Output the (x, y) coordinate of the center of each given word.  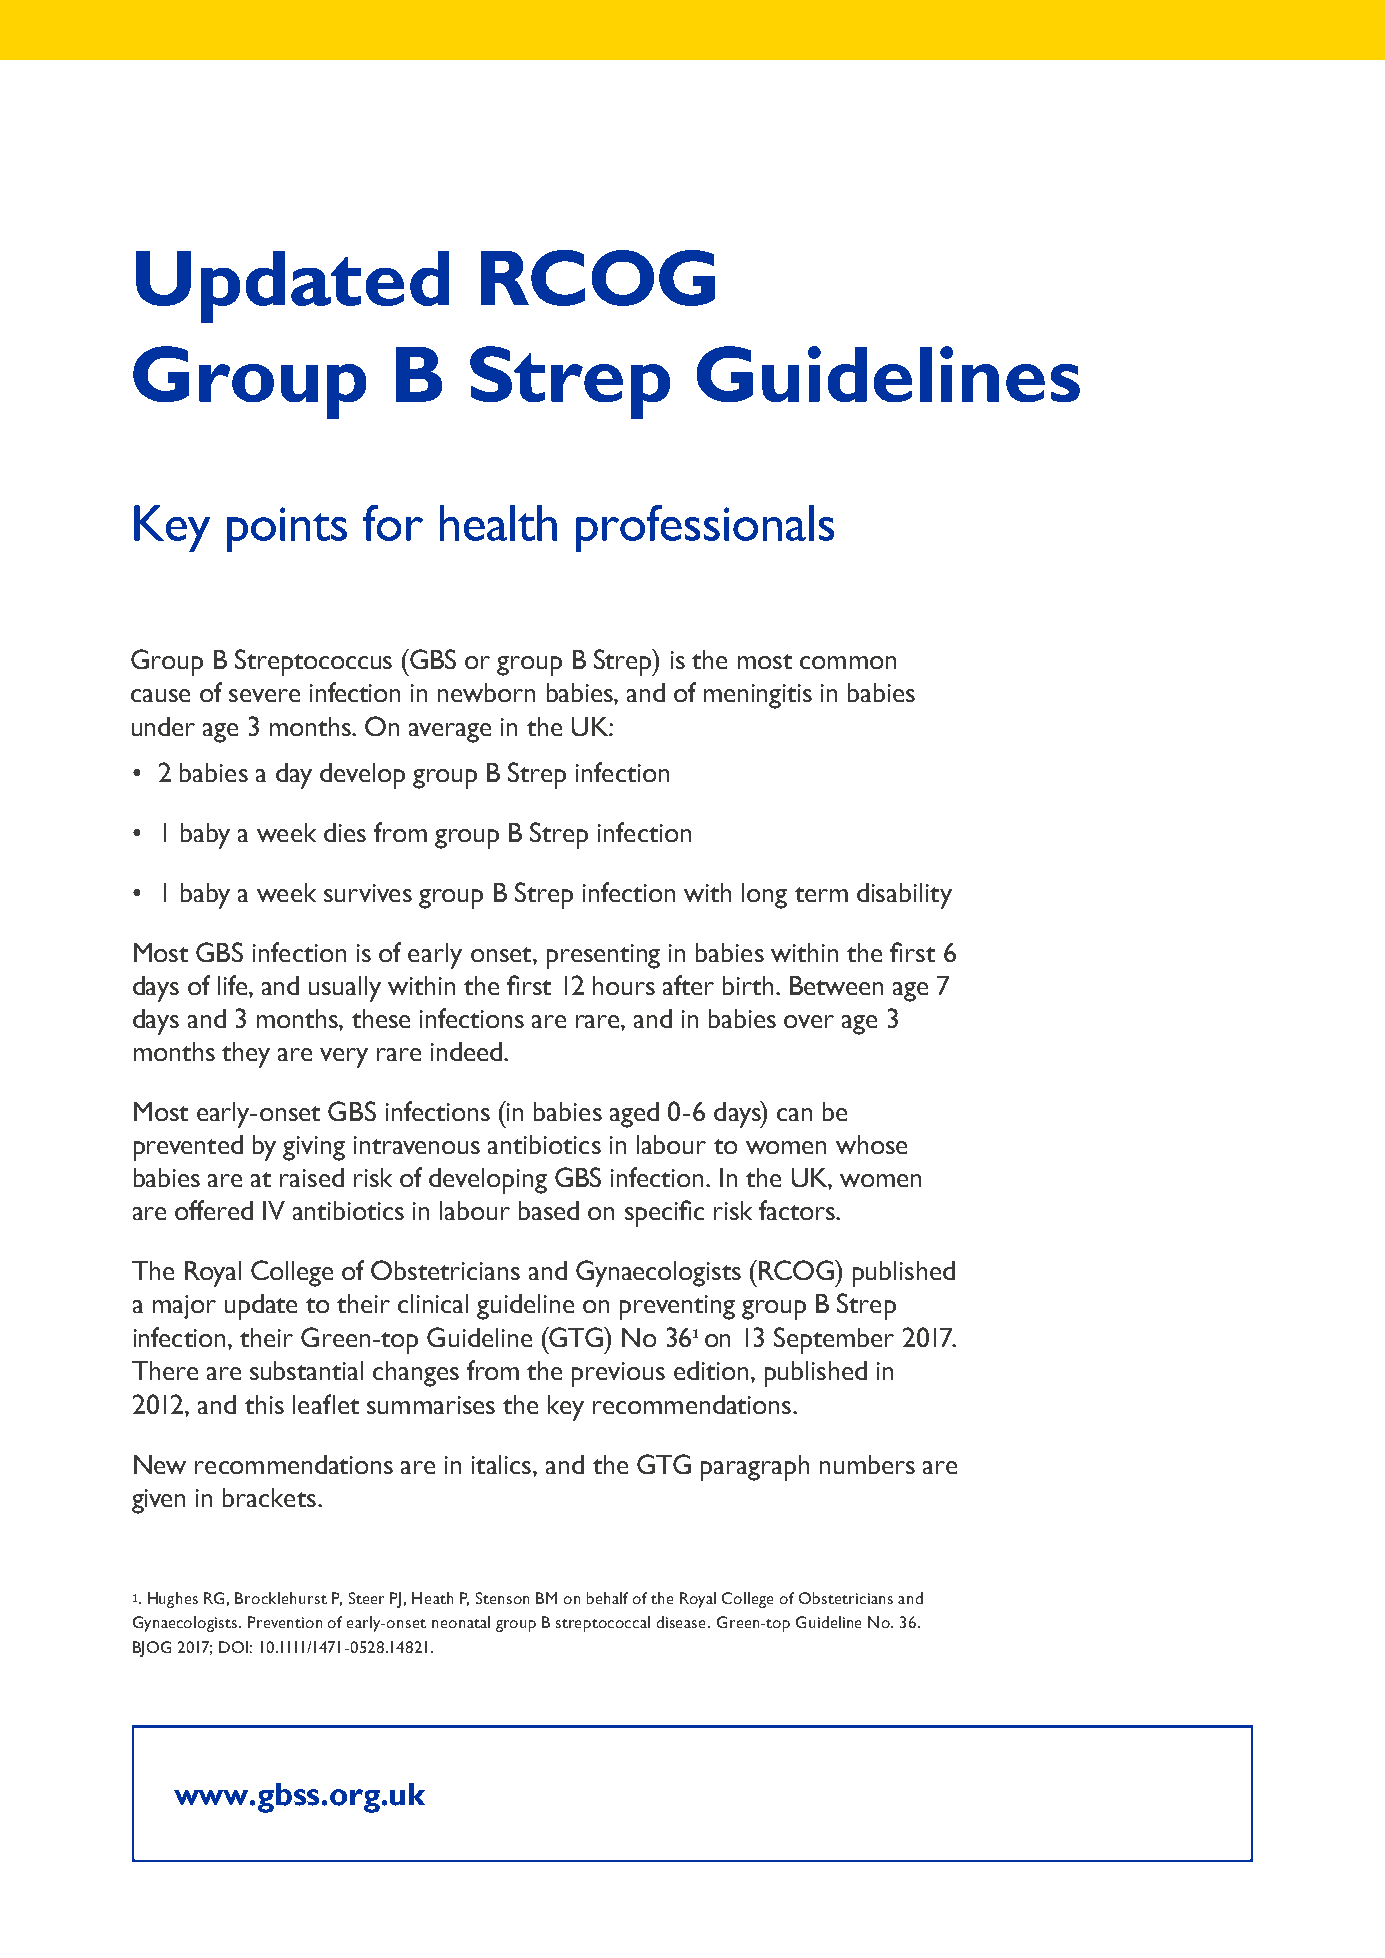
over (809, 1021)
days (156, 1022)
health (498, 523)
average (450, 733)
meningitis (758, 696)
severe (264, 695)
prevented (188, 1148)
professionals (705, 528)
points (287, 529)
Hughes (173, 1600)
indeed (468, 1051)
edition (711, 1370)
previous (618, 1374)
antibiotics (544, 1144)
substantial (306, 1370)
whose (871, 1144)
